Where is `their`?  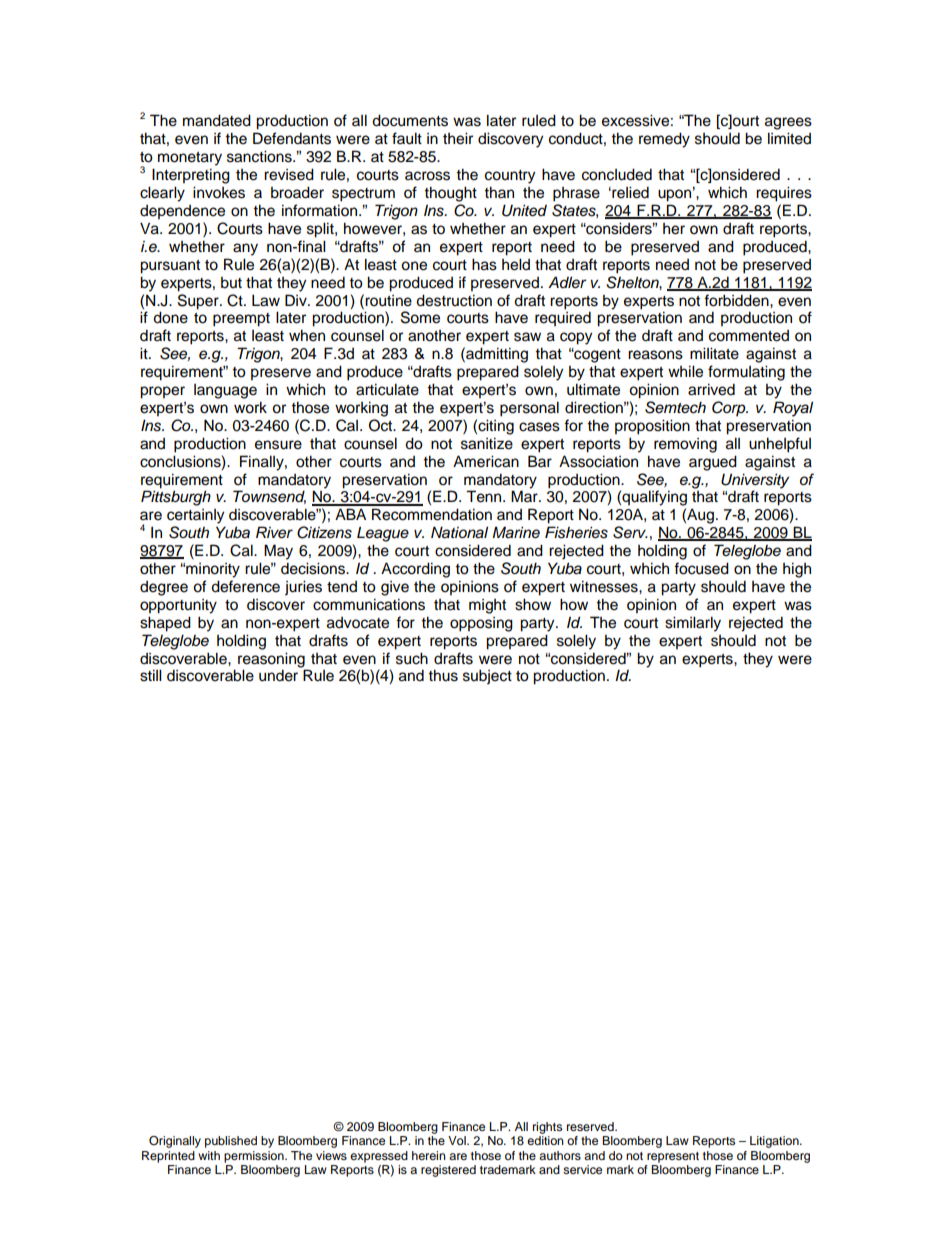 their is located at coordinates (458, 138).
